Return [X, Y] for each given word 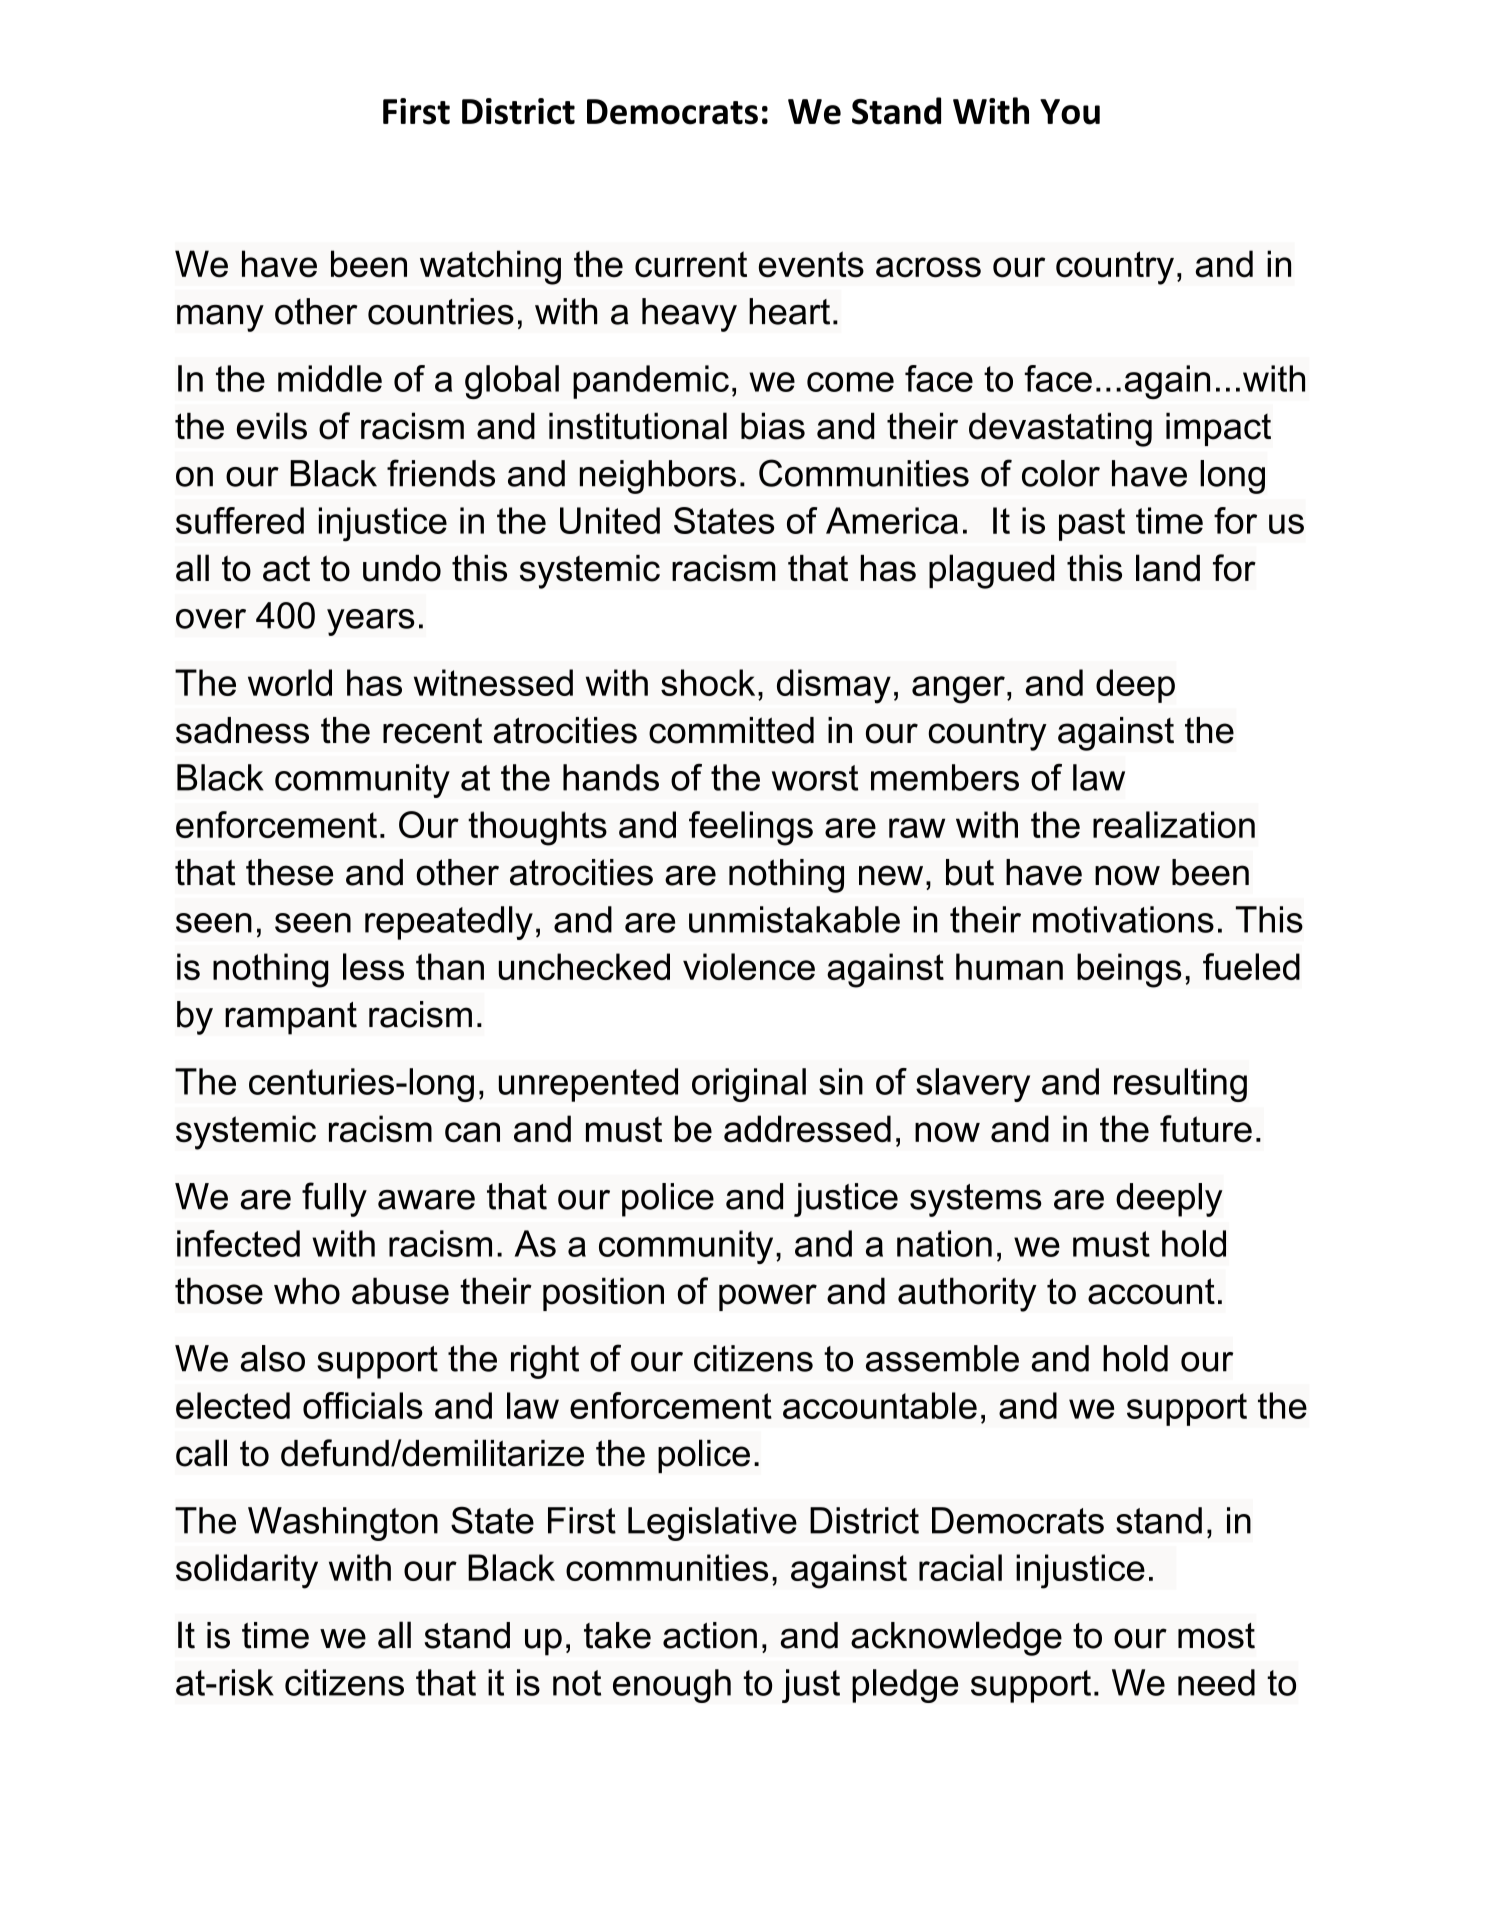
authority [967, 1294]
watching [490, 267]
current [691, 264]
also [273, 1358]
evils [272, 426]
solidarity [247, 1571]
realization [1174, 824]
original [749, 1085]
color [1061, 473]
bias [773, 426]
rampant [291, 1018]
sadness [242, 730]
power [768, 1297]
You [1070, 112]
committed [731, 730]
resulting [1180, 1085]
